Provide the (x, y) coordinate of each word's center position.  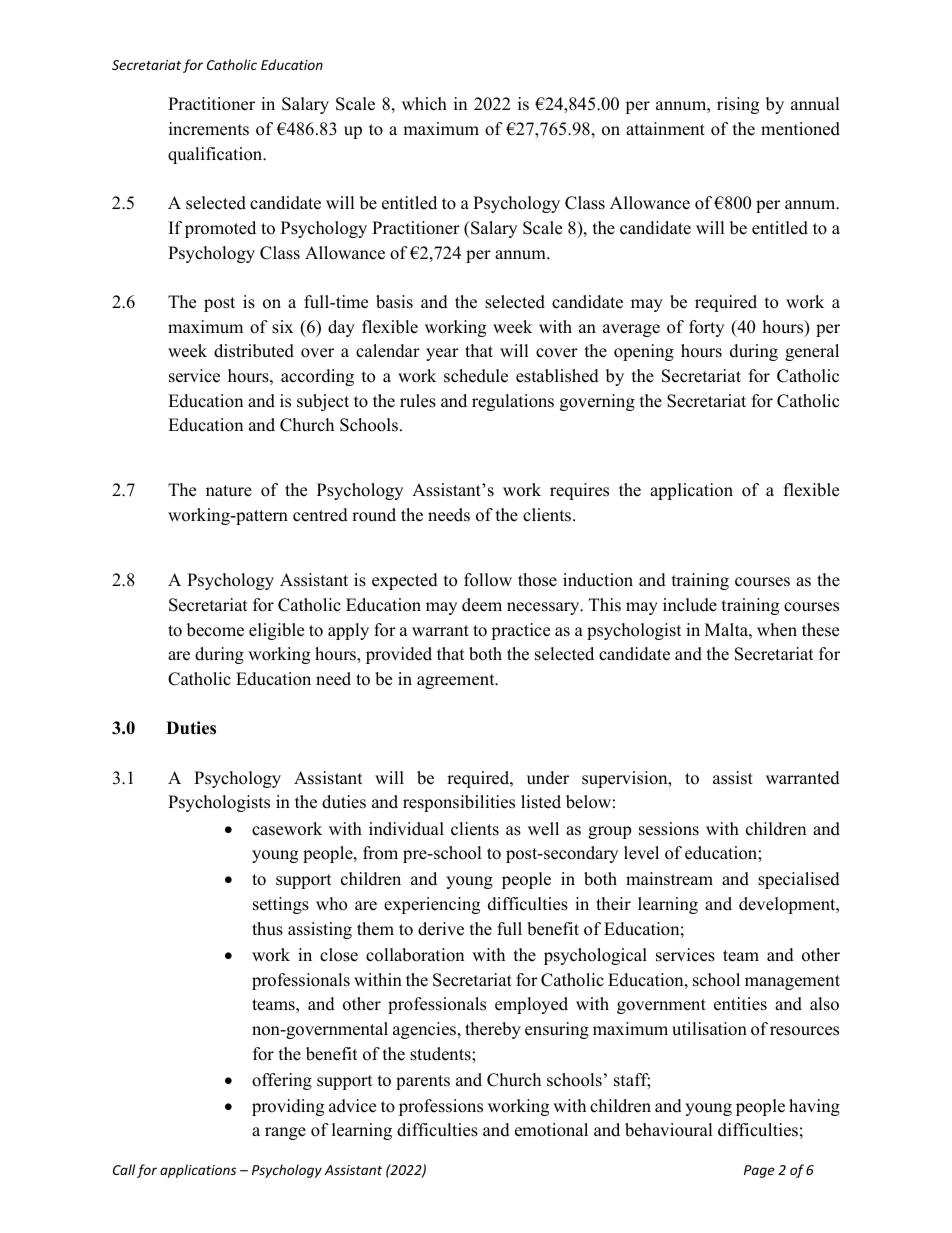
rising (738, 105)
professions (441, 1107)
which (424, 104)
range (285, 1133)
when (777, 630)
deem (482, 605)
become (215, 630)
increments (209, 129)
